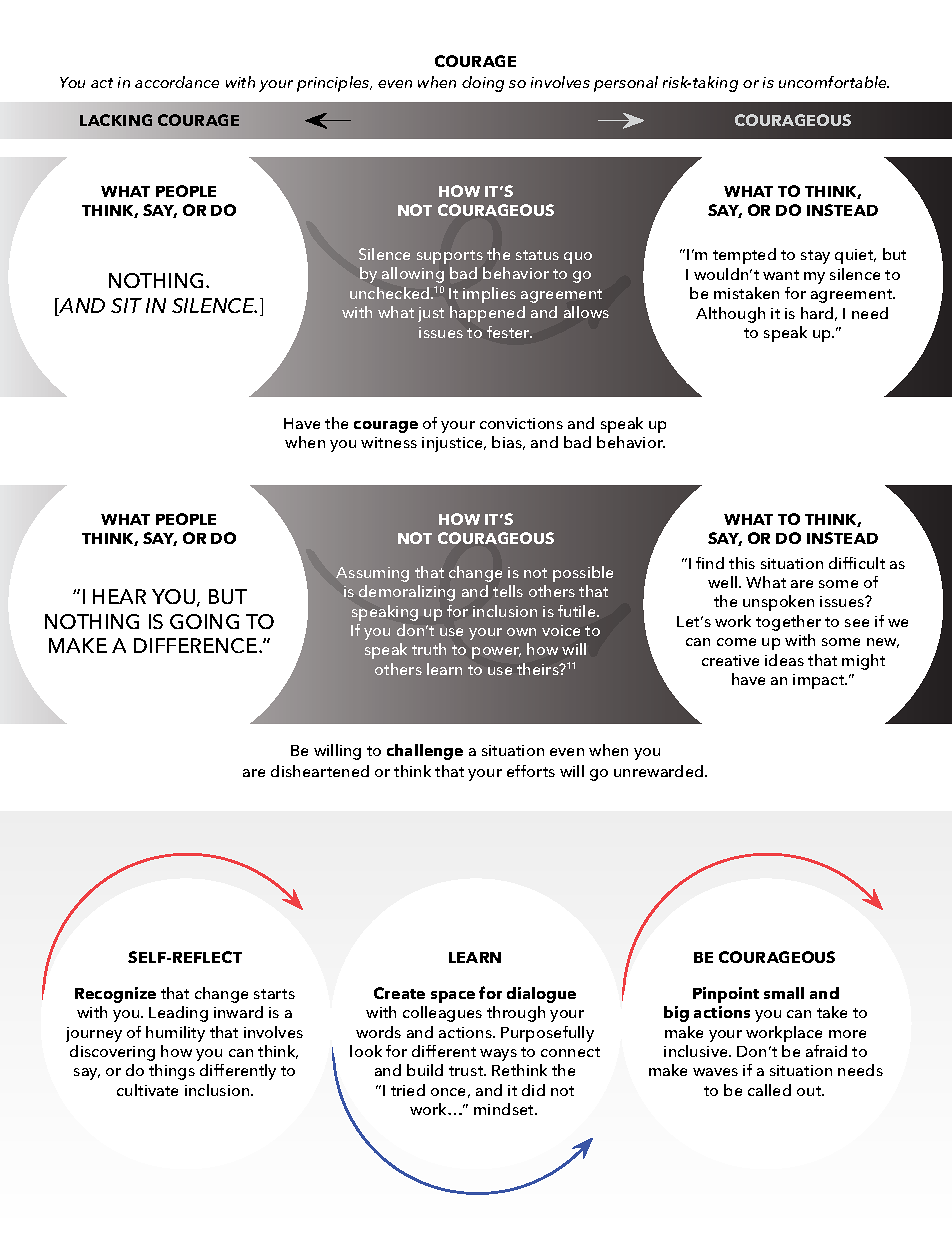 This screenshot has height=1233, width=952. What do you see at coordinates (508, 591) in the screenshot?
I see `tells` at bounding box center [508, 591].
